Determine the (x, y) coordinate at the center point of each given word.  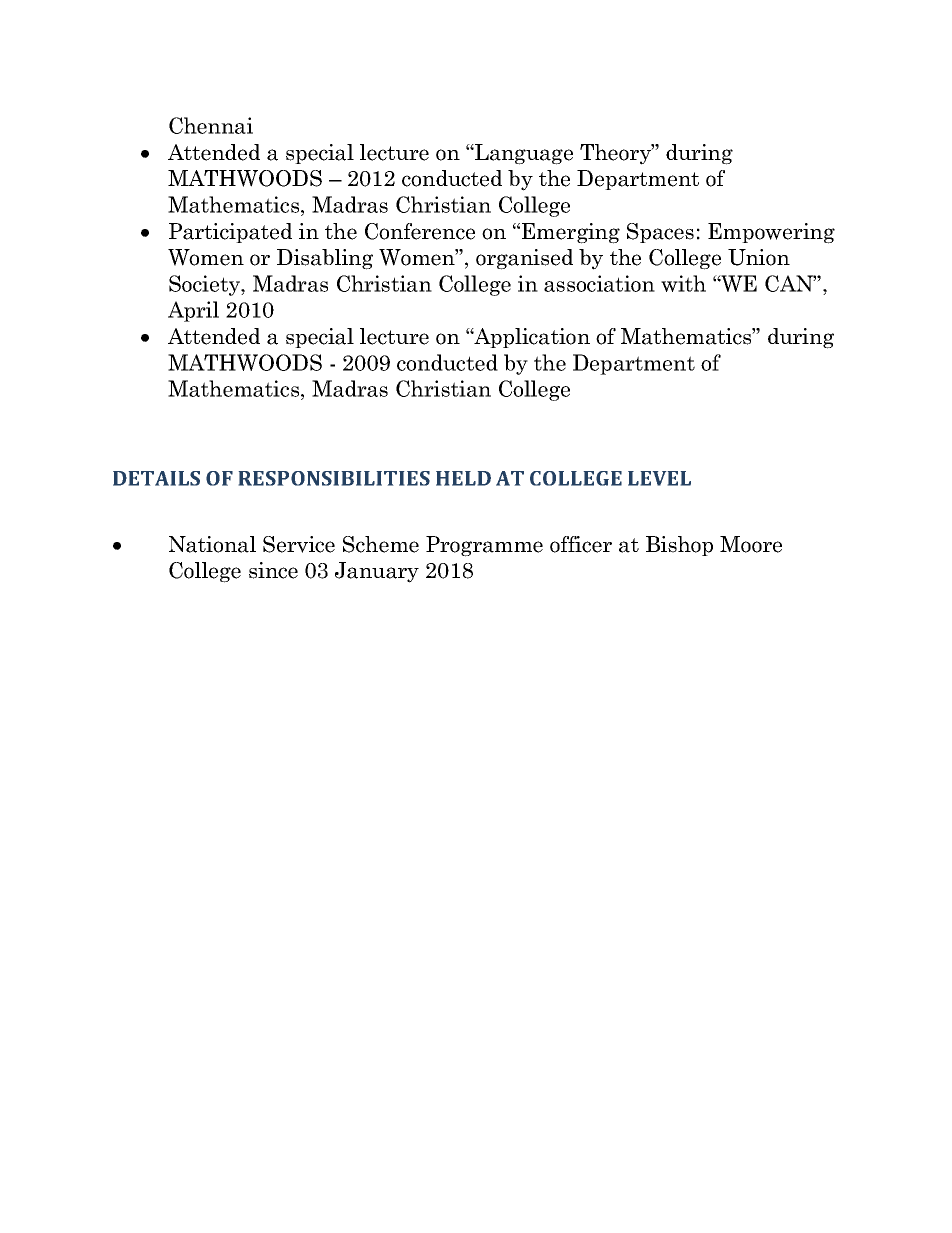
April (193, 311)
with (683, 283)
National (212, 544)
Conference (420, 231)
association (599, 283)
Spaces (660, 233)
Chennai (211, 125)
